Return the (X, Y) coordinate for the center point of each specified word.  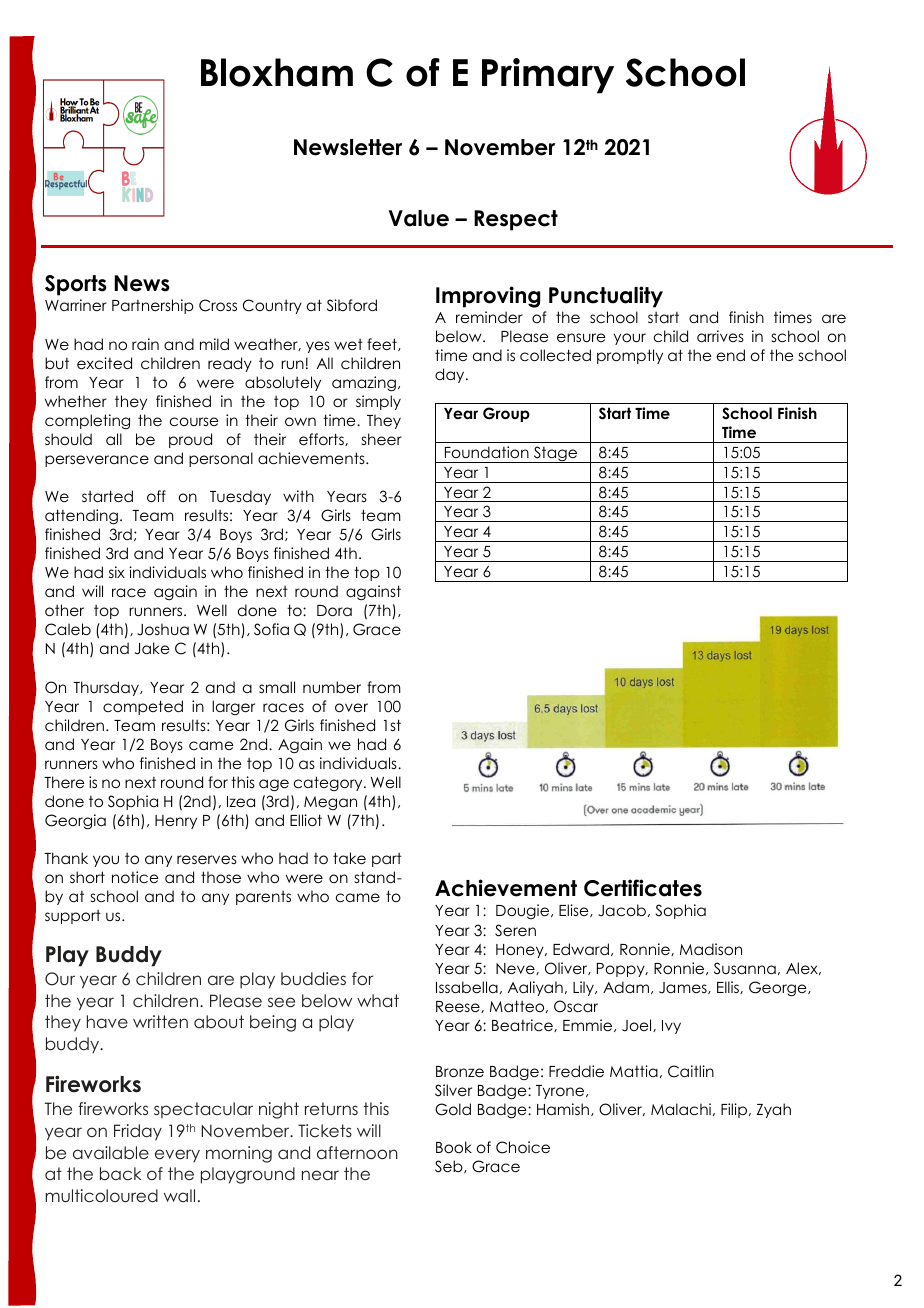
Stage (555, 454)
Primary (548, 76)
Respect (516, 220)
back (121, 1173)
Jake (152, 648)
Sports (76, 285)
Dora (334, 610)
